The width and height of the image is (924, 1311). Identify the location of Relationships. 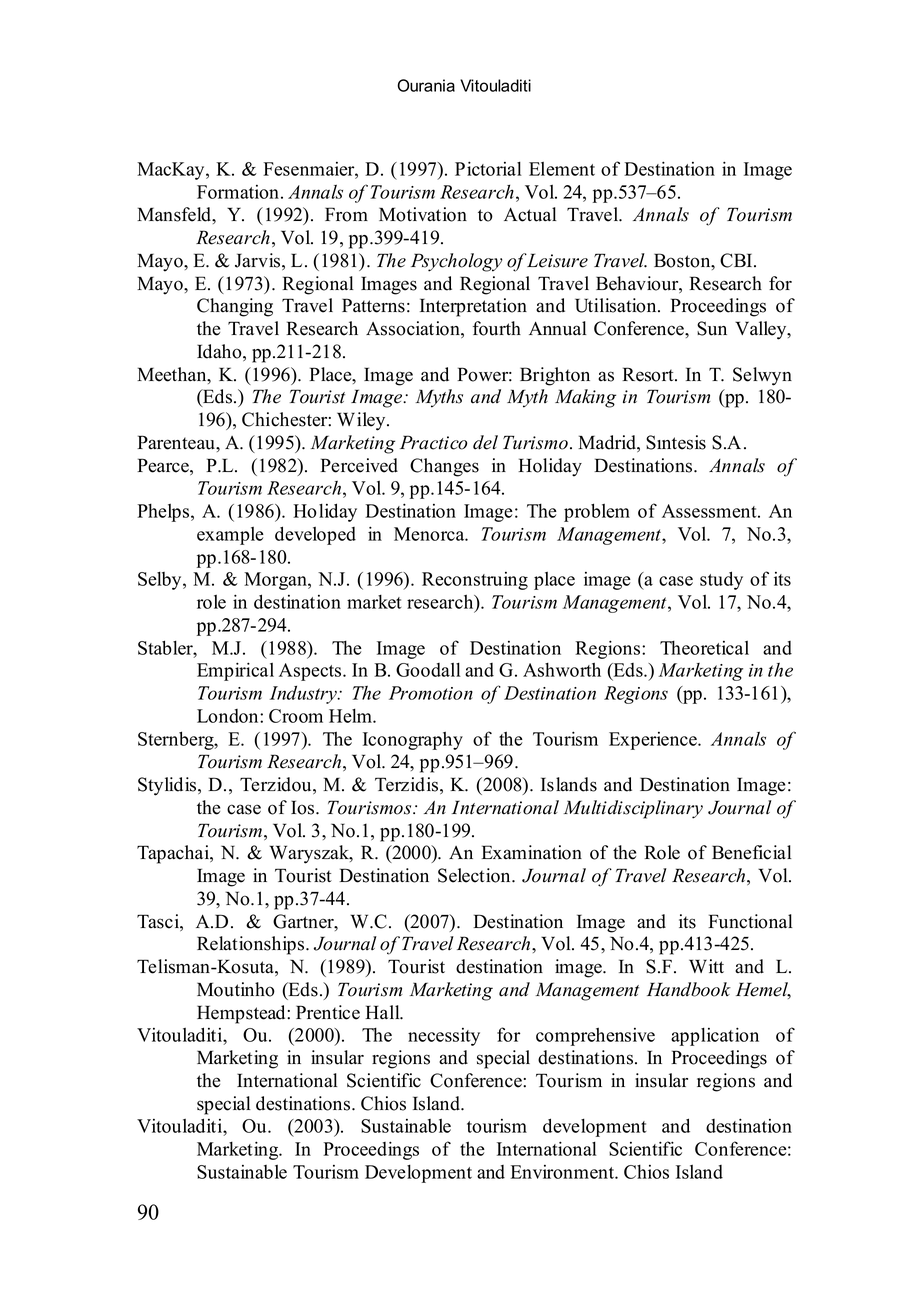
(252, 945).
